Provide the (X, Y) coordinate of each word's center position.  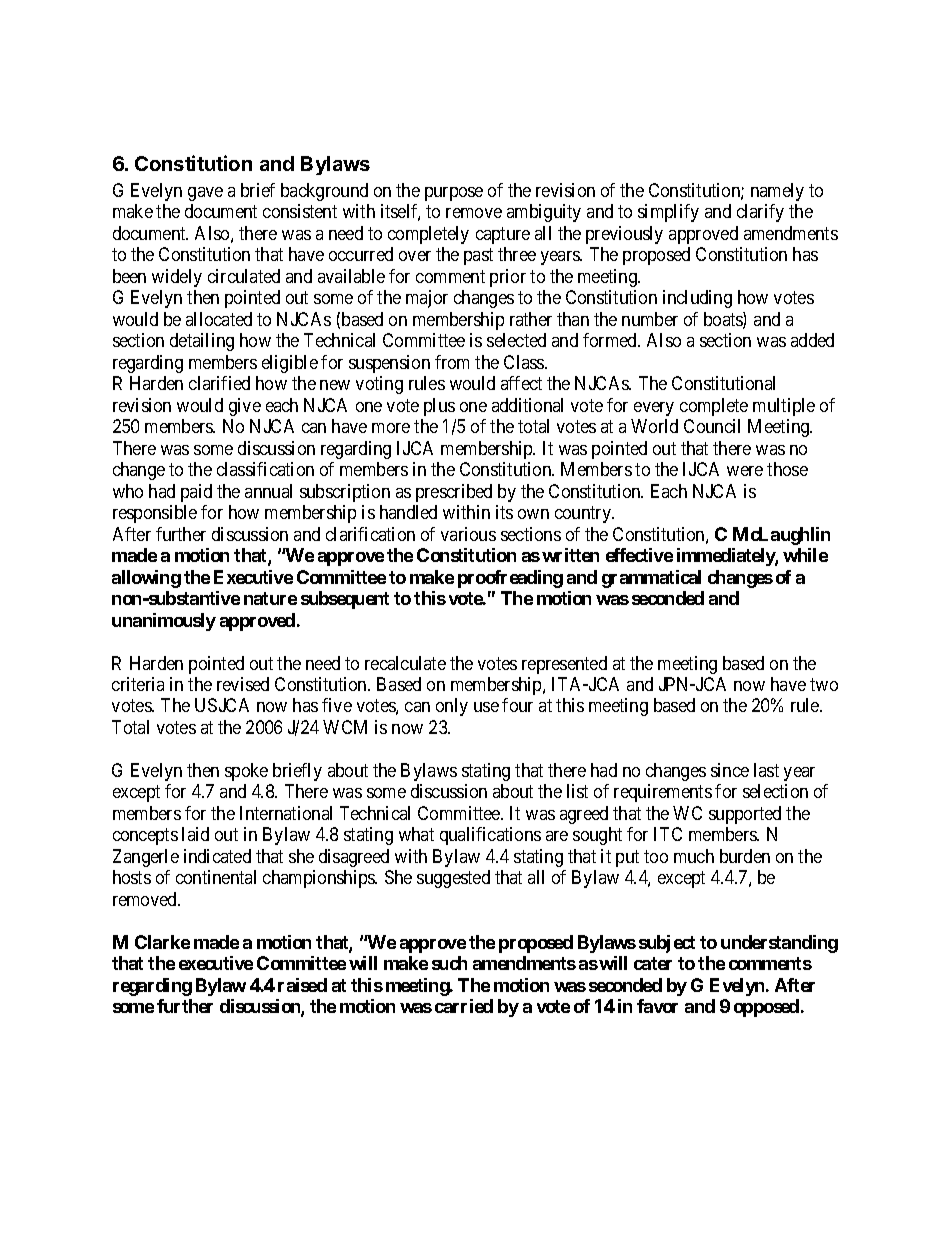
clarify (760, 213)
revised (243, 684)
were (745, 471)
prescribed (454, 493)
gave (205, 194)
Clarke (162, 942)
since (730, 770)
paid (196, 493)
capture (503, 235)
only (452, 707)
